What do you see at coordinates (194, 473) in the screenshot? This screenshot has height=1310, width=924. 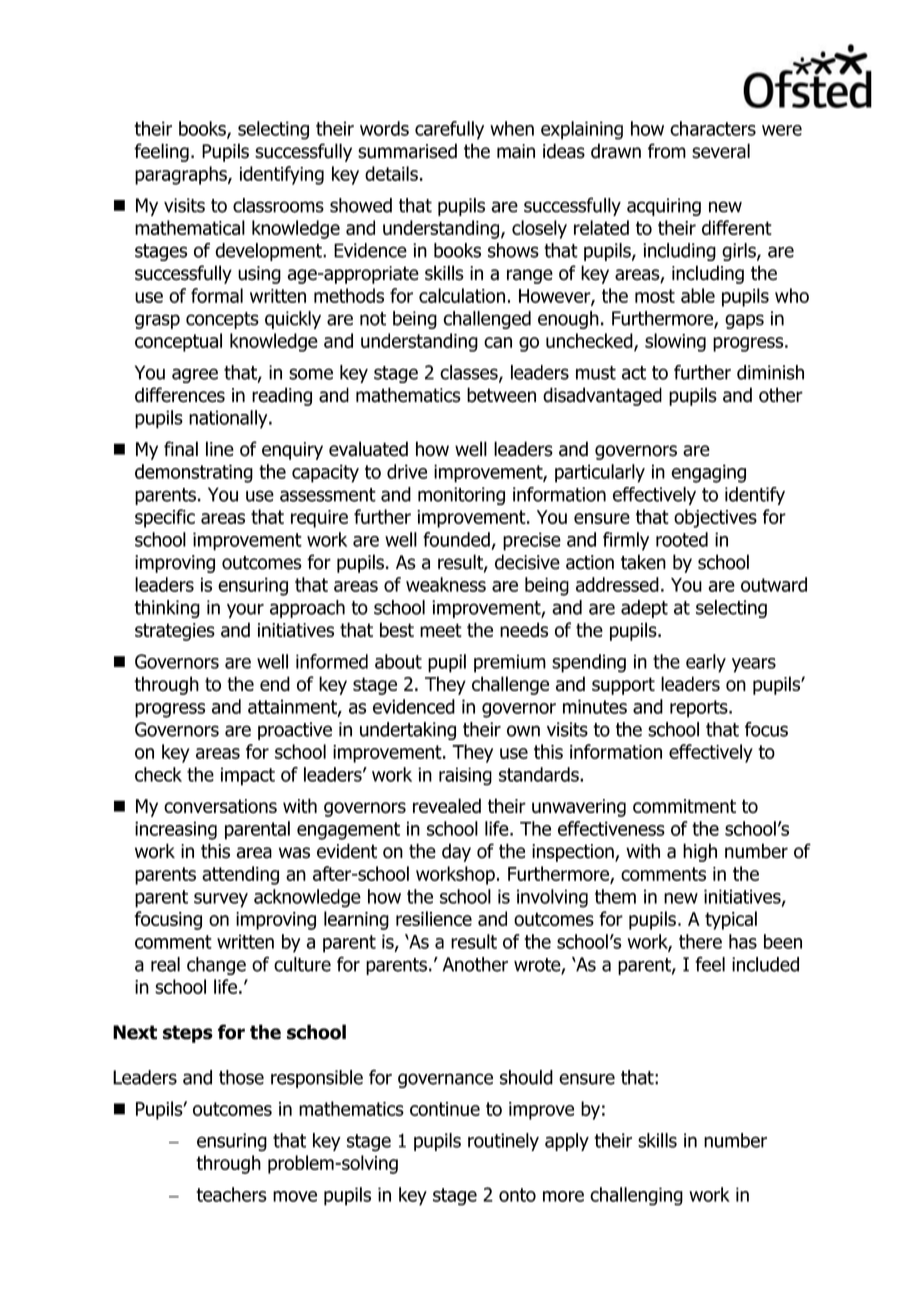 I see `demonstrating` at bounding box center [194, 473].
